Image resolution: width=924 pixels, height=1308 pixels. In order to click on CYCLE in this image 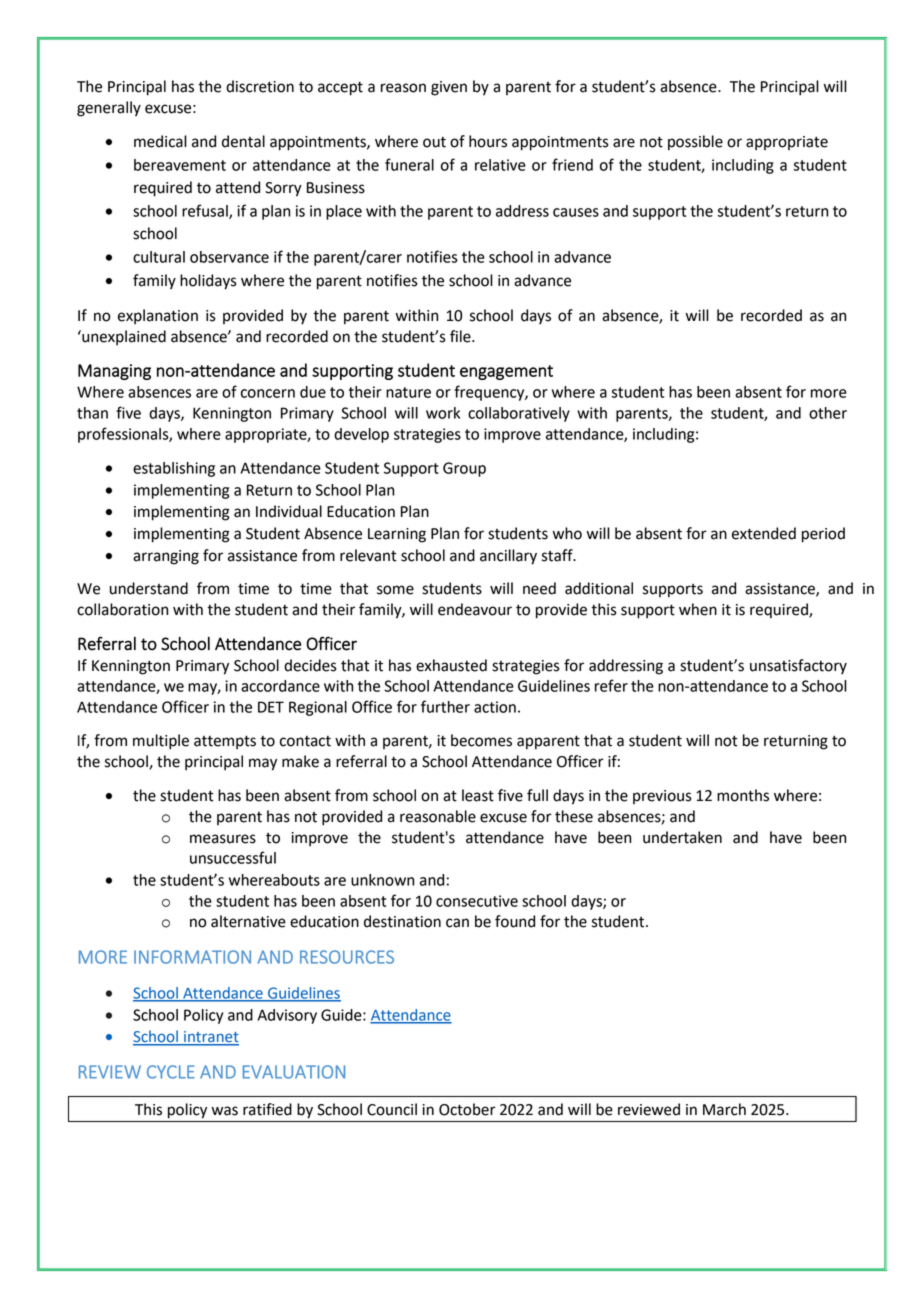, I will do `click(171, 1072)`.
